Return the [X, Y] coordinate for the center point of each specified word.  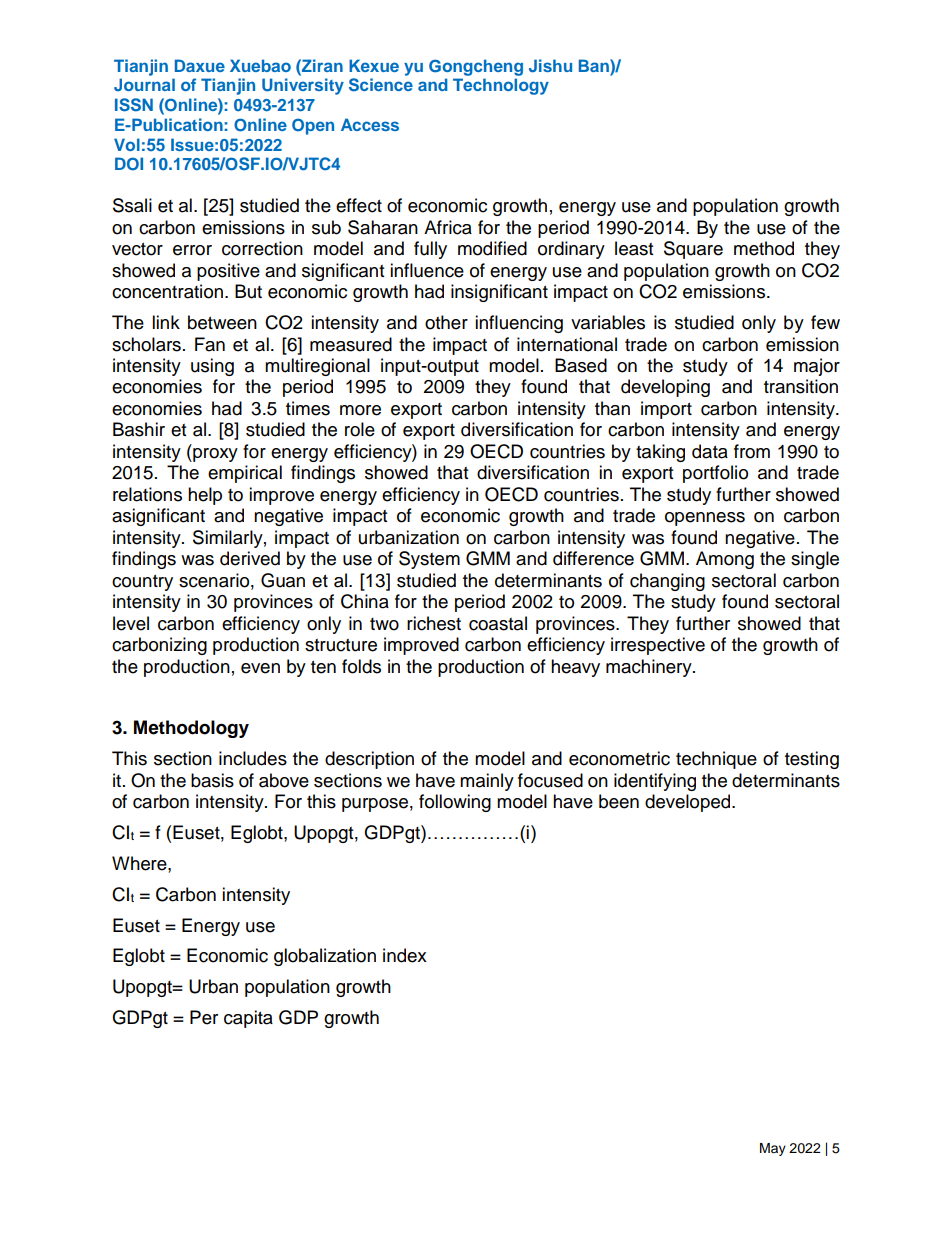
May [773, 1149]
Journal [144, 84]
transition [801, 386]
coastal [498, 623]
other [446, 322]
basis [212, 780]
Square [693, 250]
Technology [501, 86]
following [455, 803]
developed [689, 803]
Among [725, 560]
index [405, 955]
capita [248, 1019]
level [131, 623]
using [212, 367]
